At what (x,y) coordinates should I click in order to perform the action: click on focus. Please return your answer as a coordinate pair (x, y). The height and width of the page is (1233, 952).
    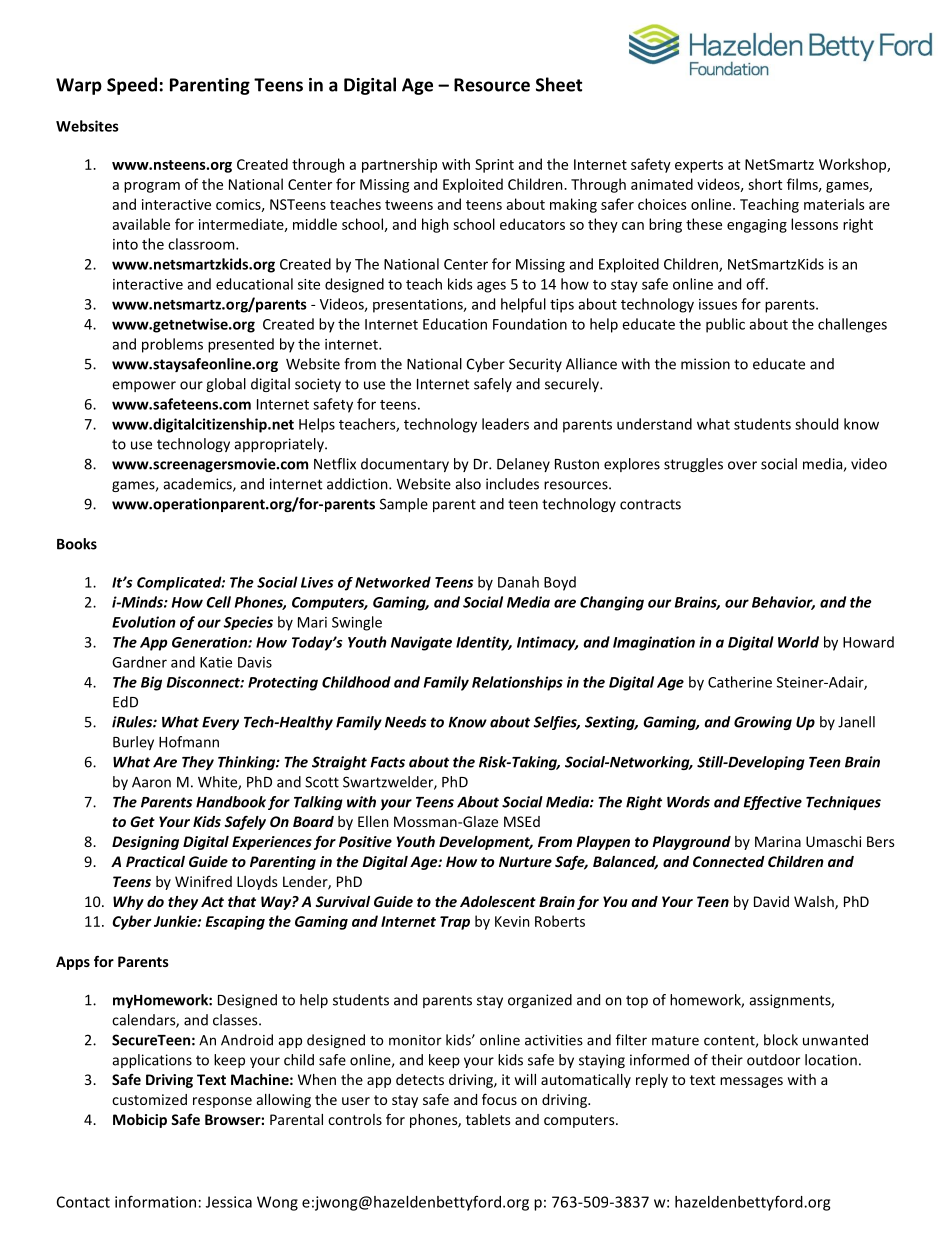
    Looking at the image, I should click on (499, 1099).
